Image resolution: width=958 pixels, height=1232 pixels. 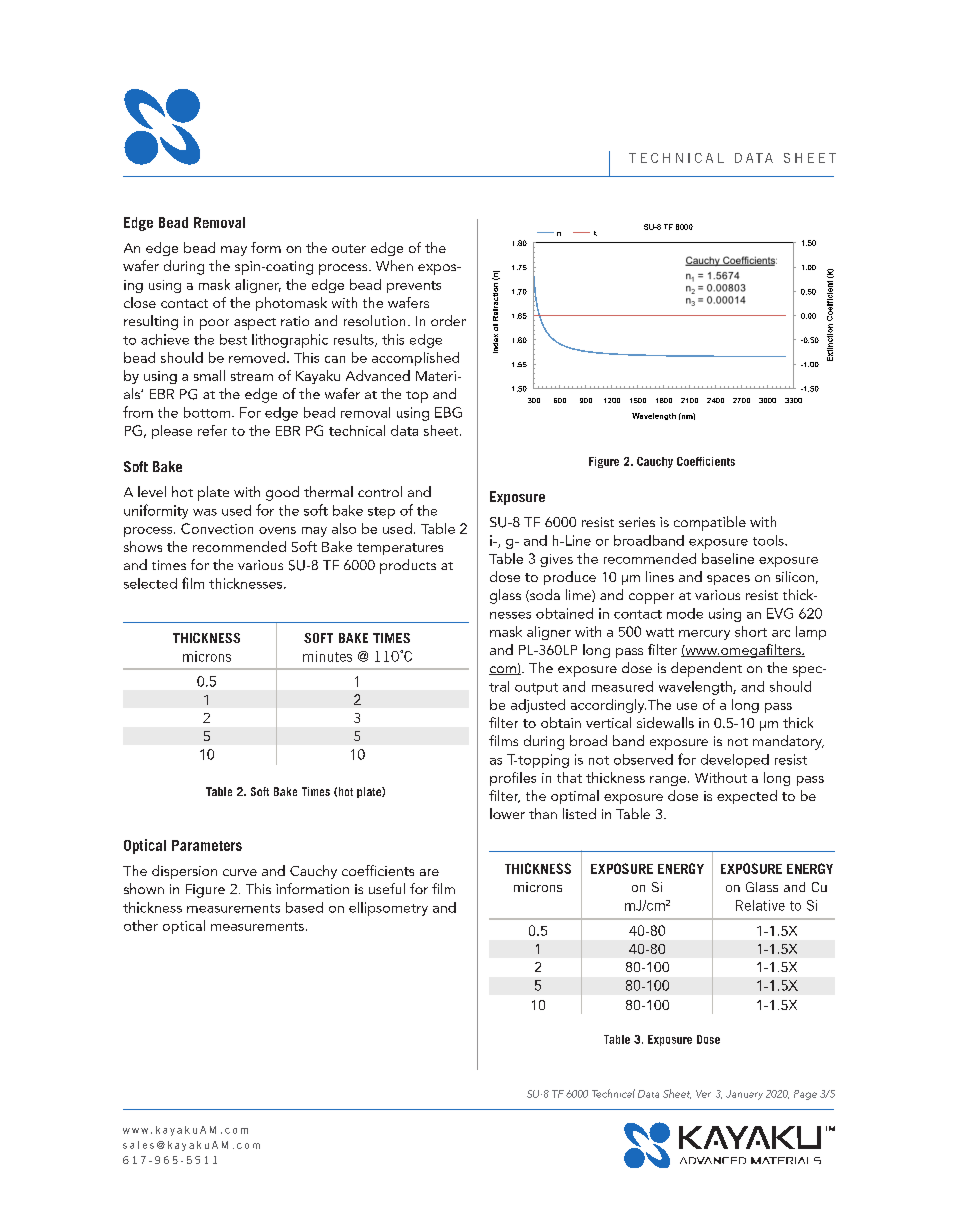 What do you see at coordinates (805, 1095) in the document?
I see `Page` at bounding box center [805, 1095].
